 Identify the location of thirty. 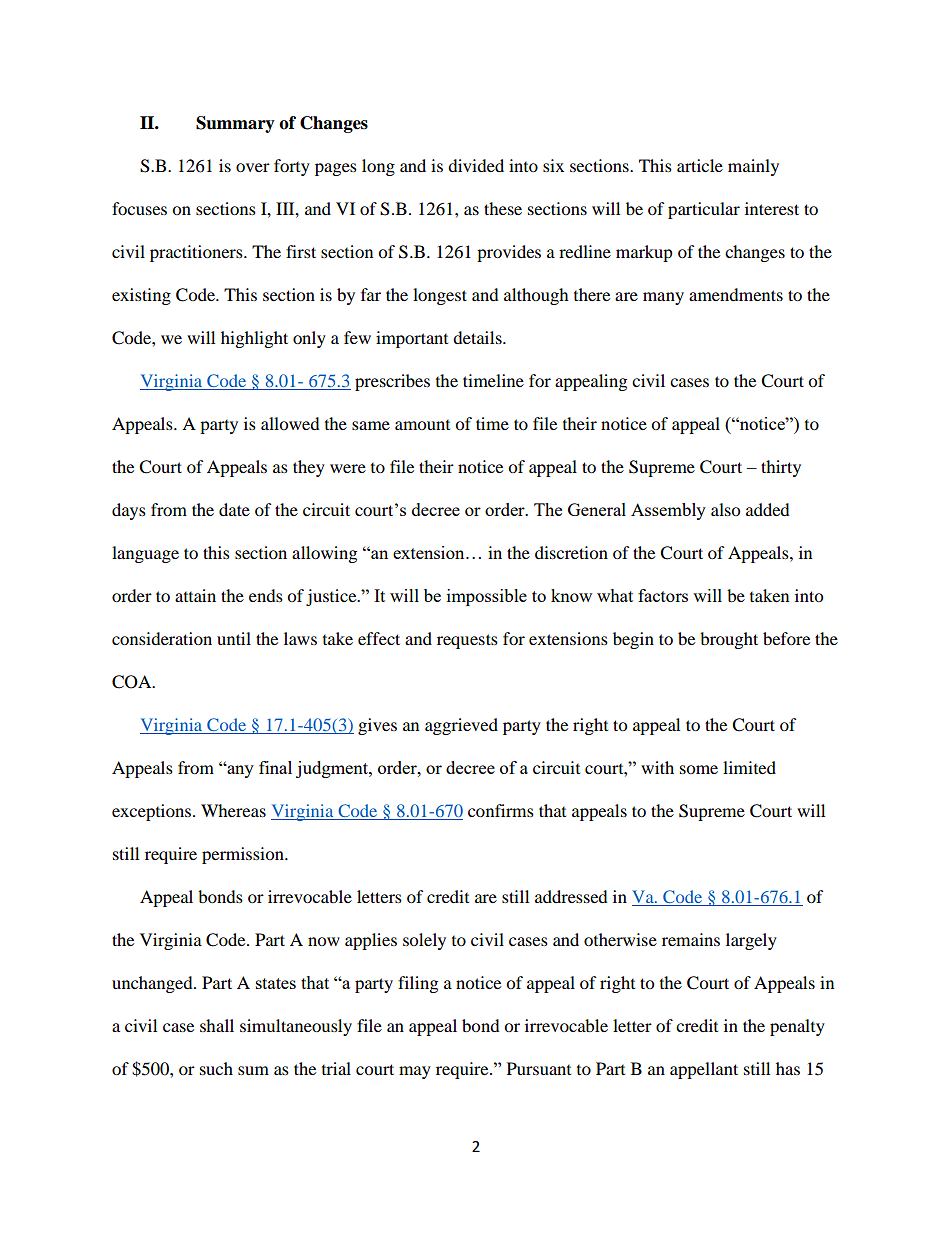
(781, 468).
